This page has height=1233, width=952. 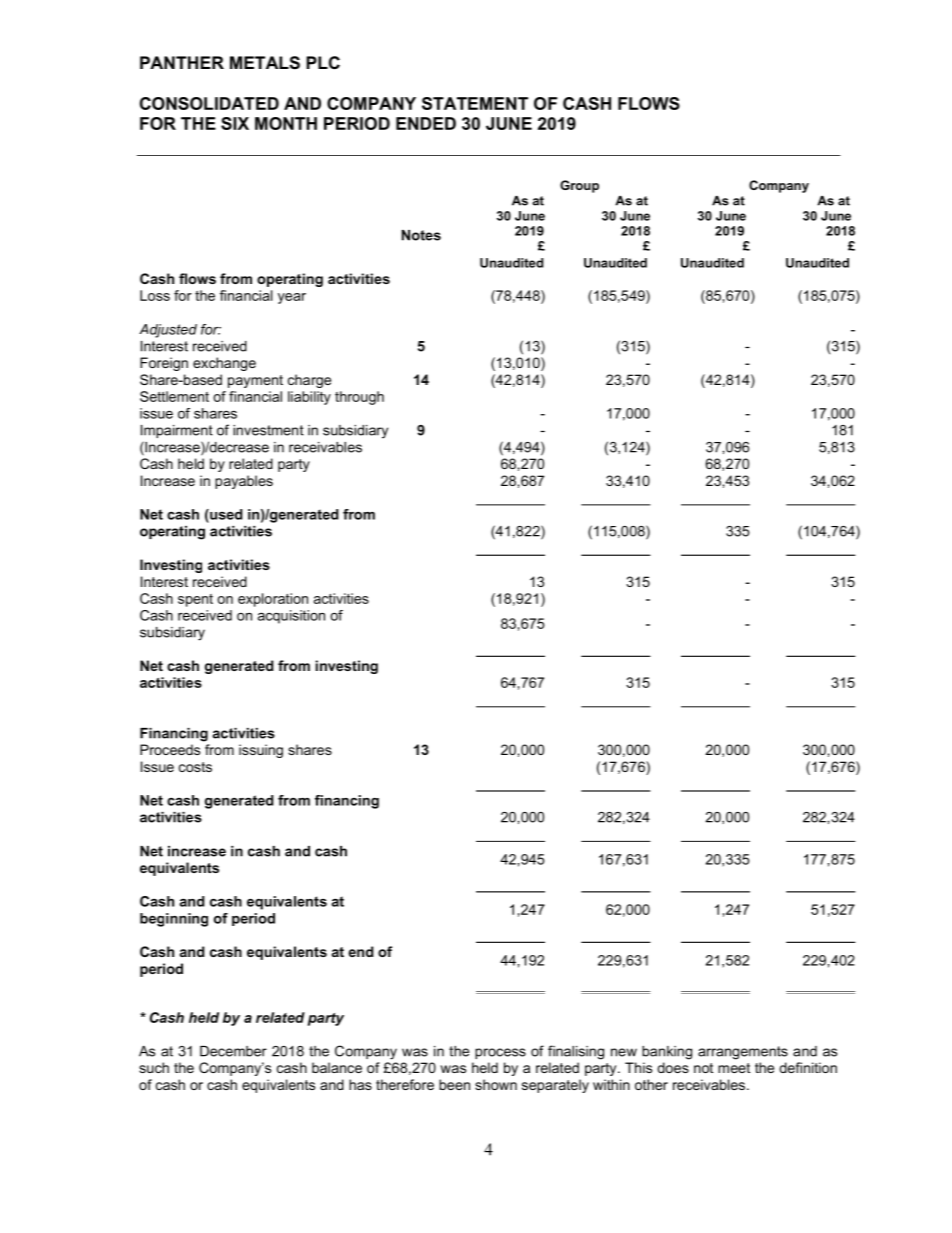 I want to click on investment, so click(x=268, y=430).
